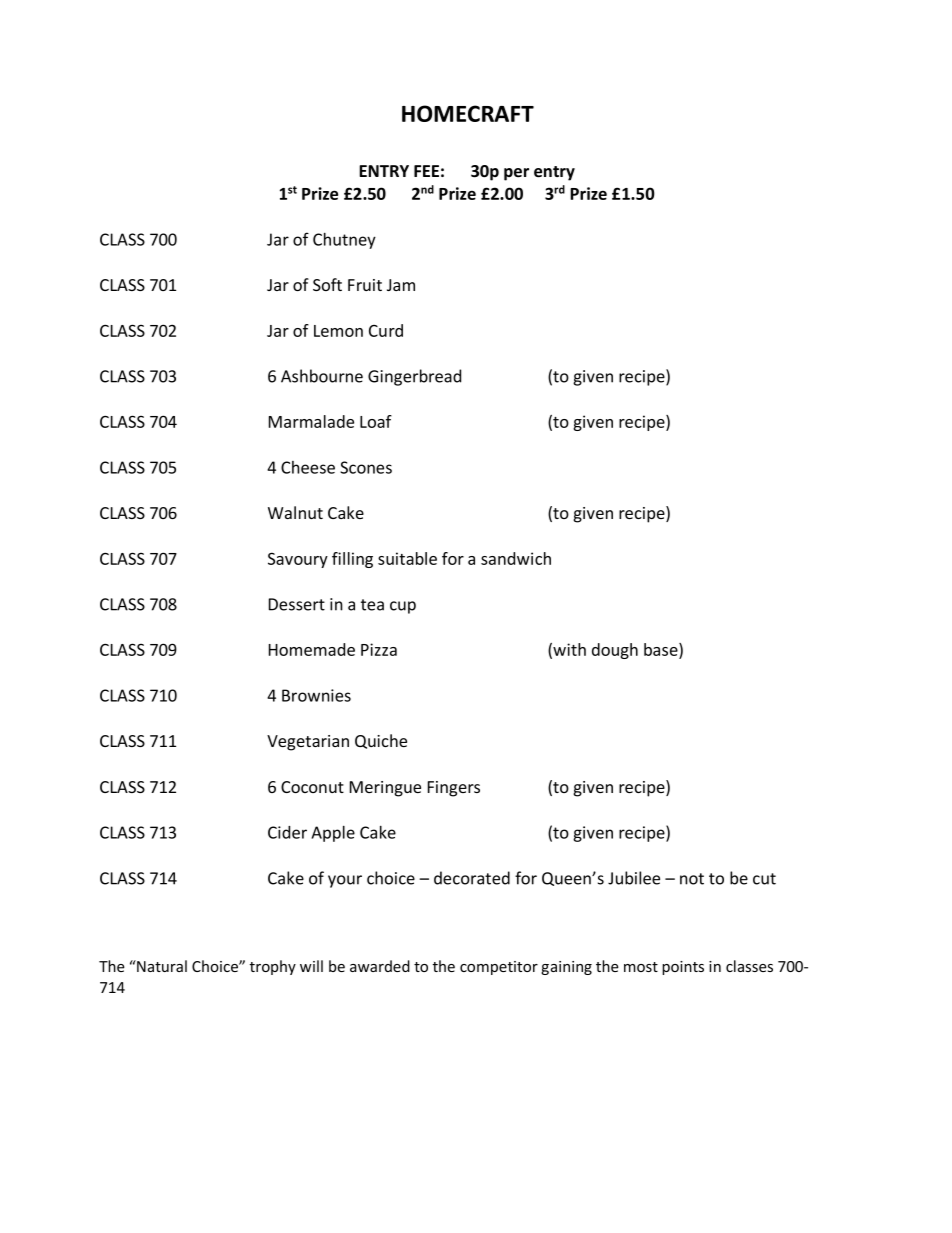  I want to click on sandwich, so click(516, 558).
